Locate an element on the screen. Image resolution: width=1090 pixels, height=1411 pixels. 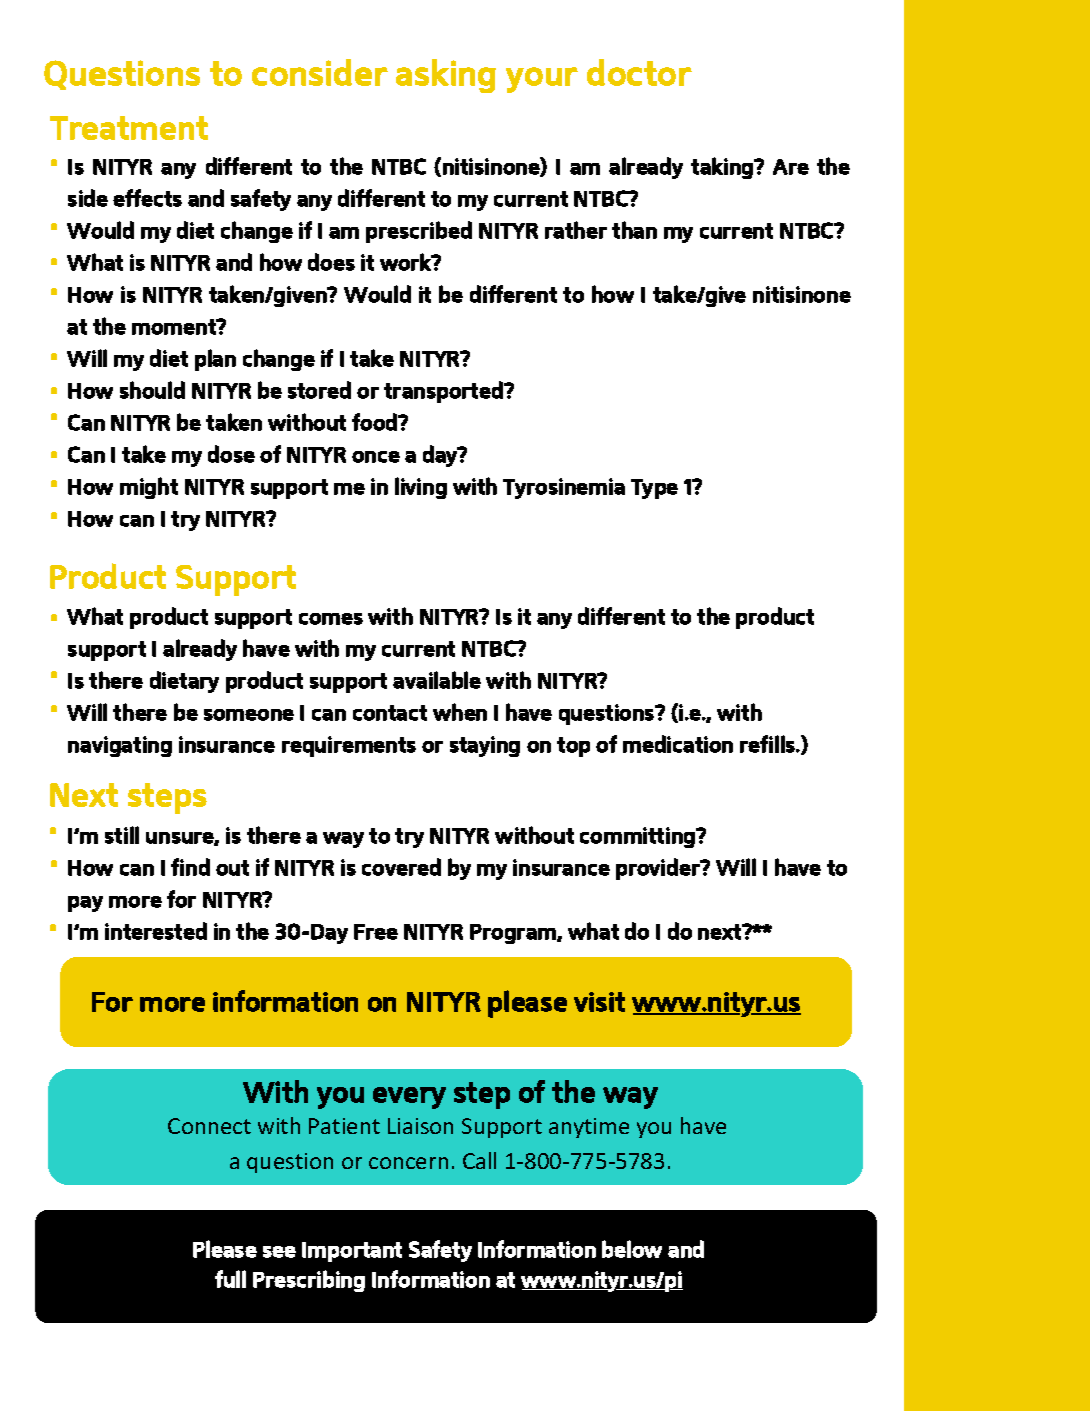
covered is located at coordinates (401, 867).
